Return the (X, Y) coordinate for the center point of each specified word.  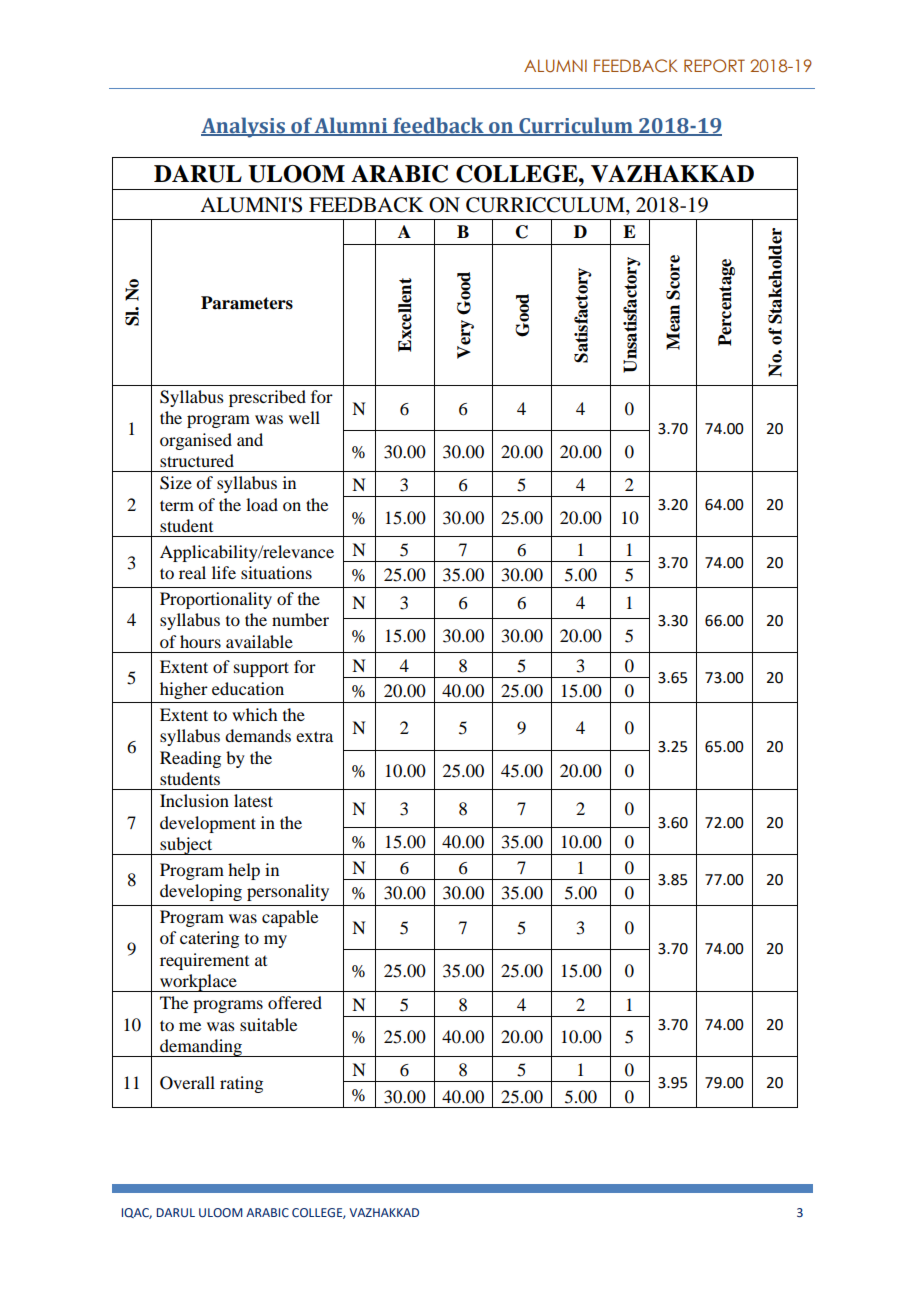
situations (276, 572)
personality (288, 892)
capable (290, 918)
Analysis (244, 127)
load (262, 504)
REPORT (714, 66)
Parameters (247, 303)
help (244, 871)
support (261, 669)
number (300, 619)
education (248, 688)
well (304, 417)
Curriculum (576, 126)
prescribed (267, 398)
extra (314, 736)
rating (241, 1084)
